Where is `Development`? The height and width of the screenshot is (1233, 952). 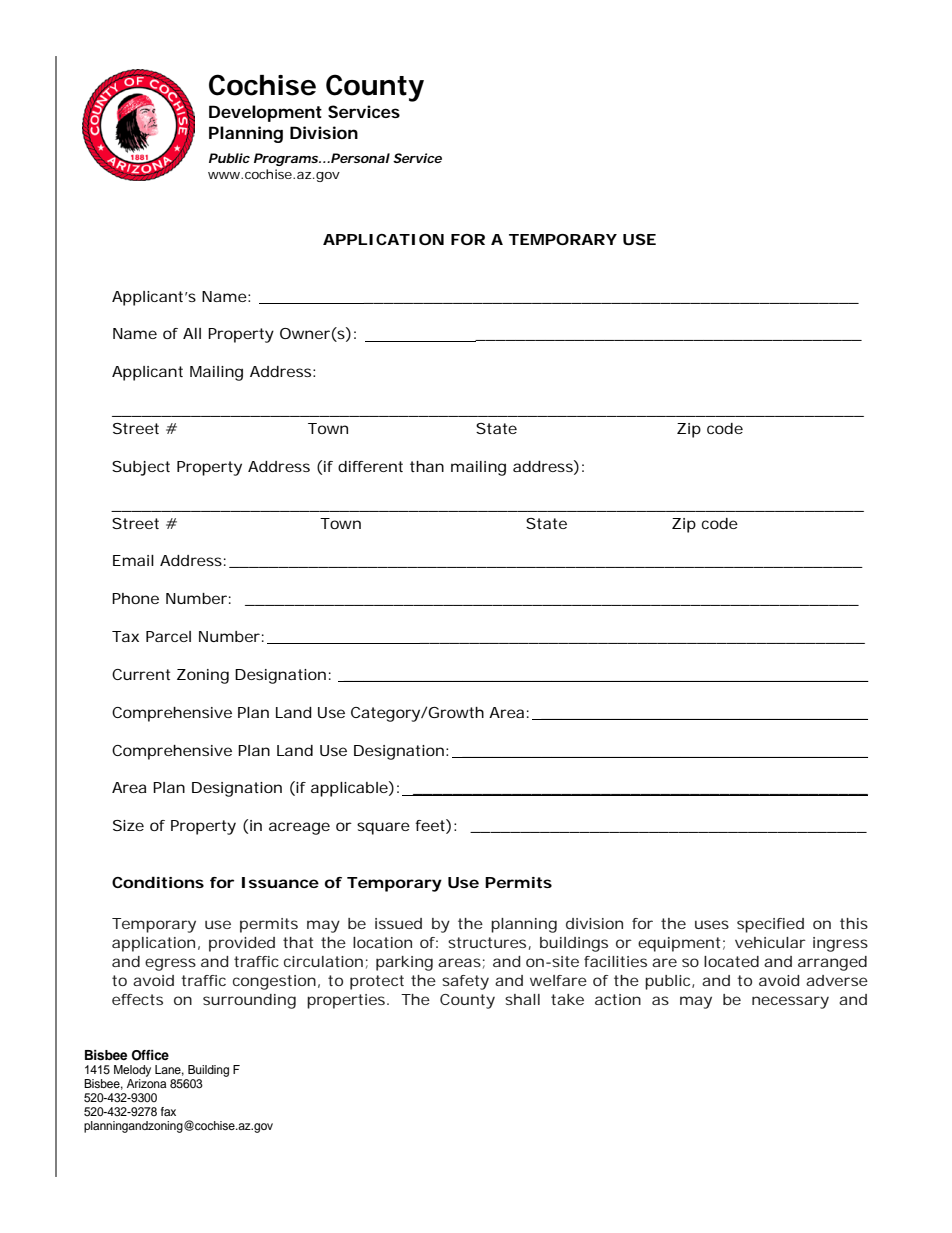 Development is located at coordinates (265, 113).
